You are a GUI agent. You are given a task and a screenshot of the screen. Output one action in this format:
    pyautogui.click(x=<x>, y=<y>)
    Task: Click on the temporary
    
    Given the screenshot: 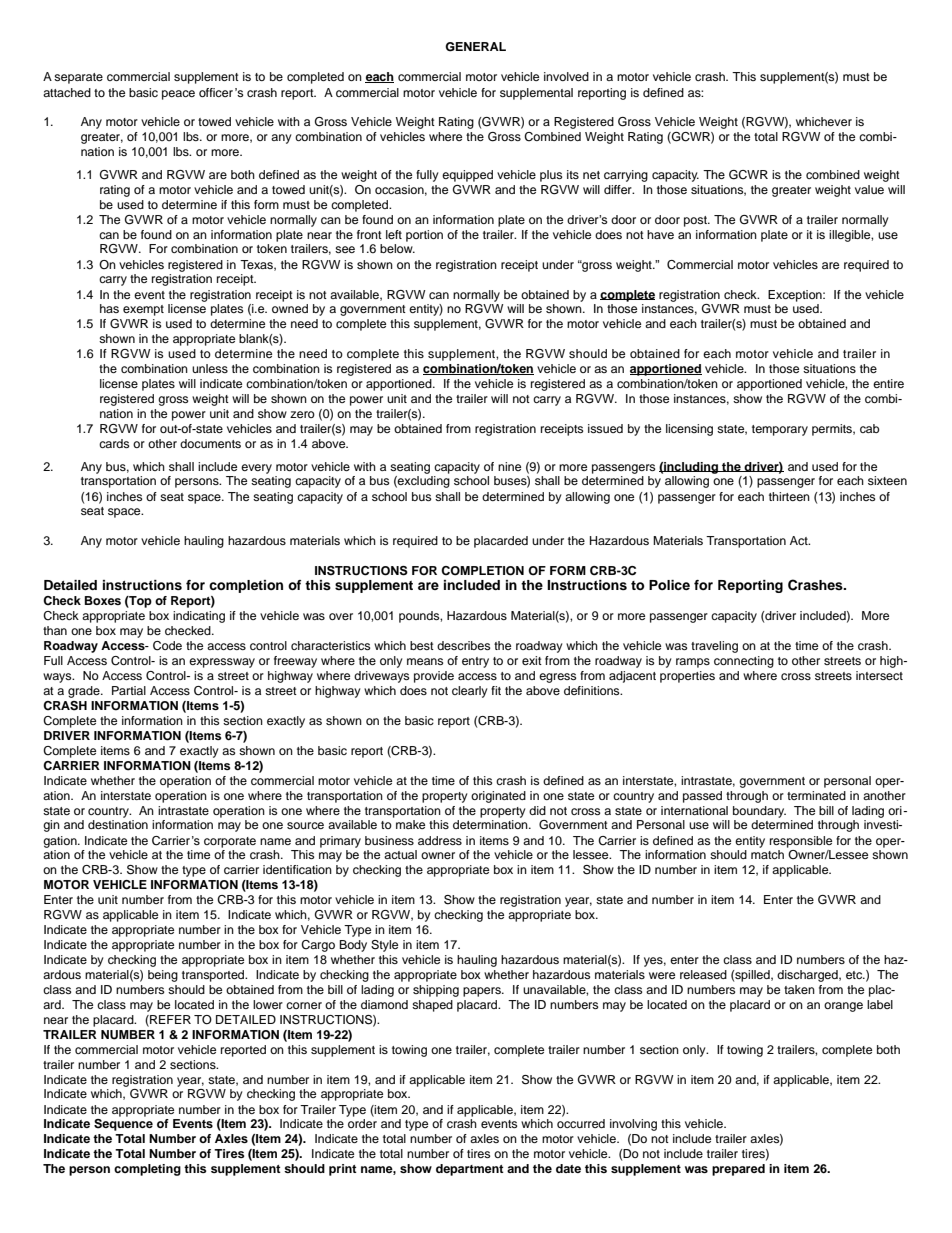 What is the action you would take?
    pyautogui.click(x=780, y=430)
